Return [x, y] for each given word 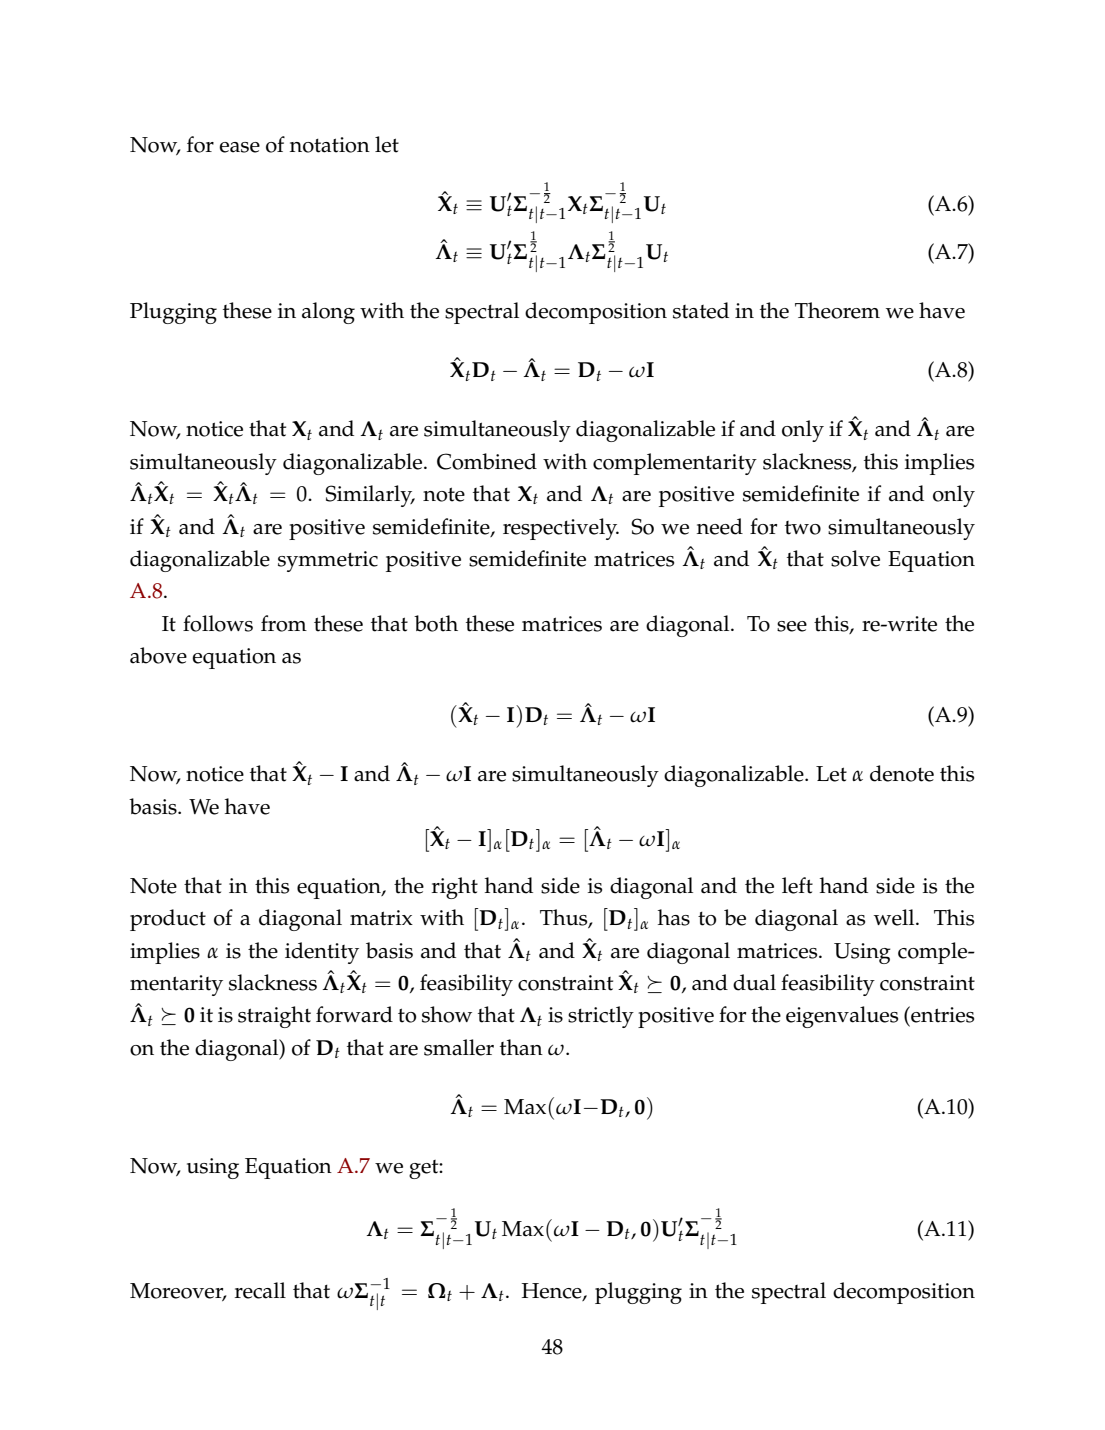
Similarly [370, 496]
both [436, 623]
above [158, 655]
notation [330, 145]
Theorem [837, 310]
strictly [601, 1017]
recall [260, 1290]
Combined [487, 461]
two [803, 528]
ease [239, 147]
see [792, 626]
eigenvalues [842, 1017]
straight [274, 1017]
